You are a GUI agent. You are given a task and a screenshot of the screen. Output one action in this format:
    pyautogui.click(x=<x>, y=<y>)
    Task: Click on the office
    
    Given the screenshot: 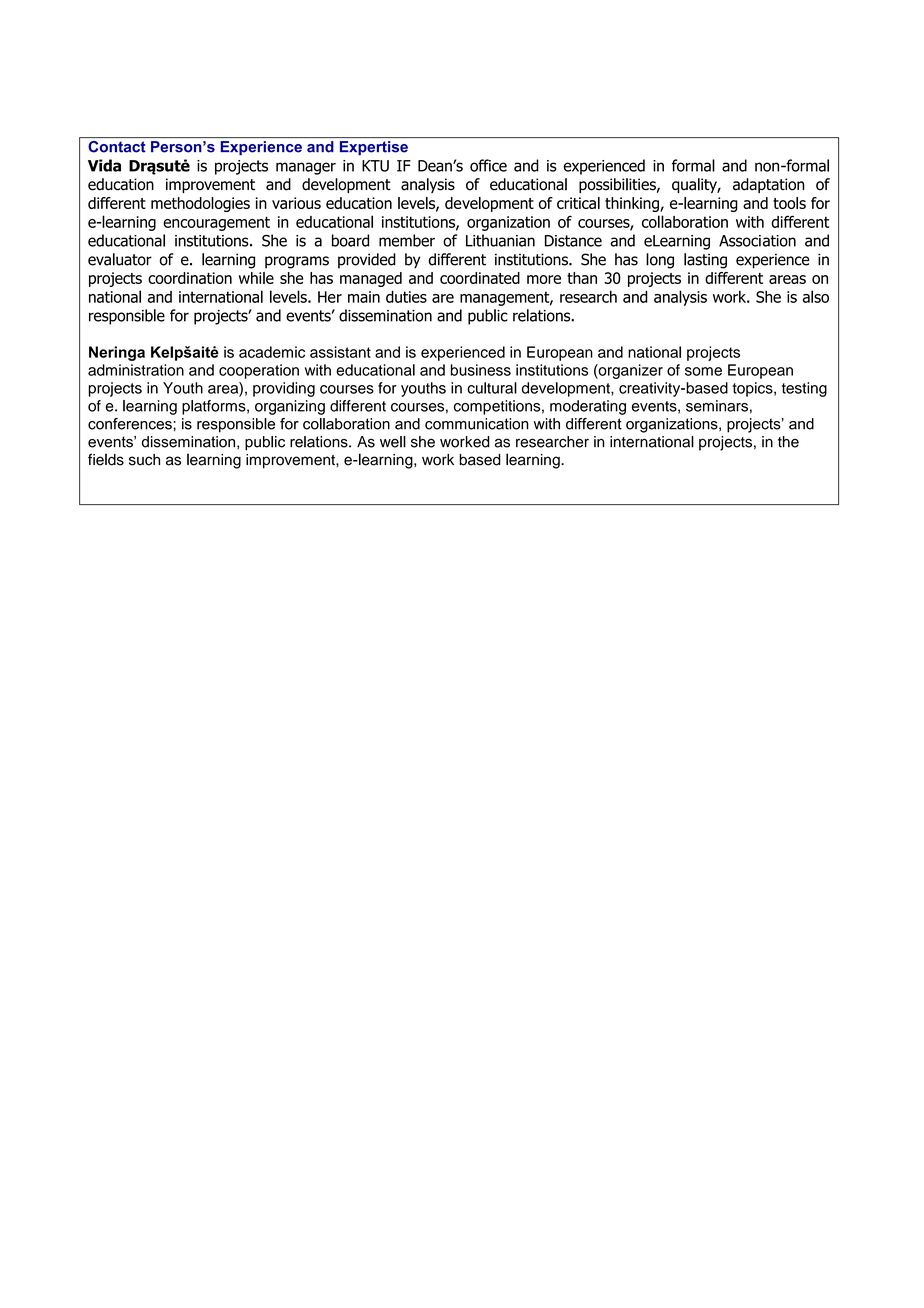 What is the action you would take?
    pyautogui.click(x=488, y=165)
